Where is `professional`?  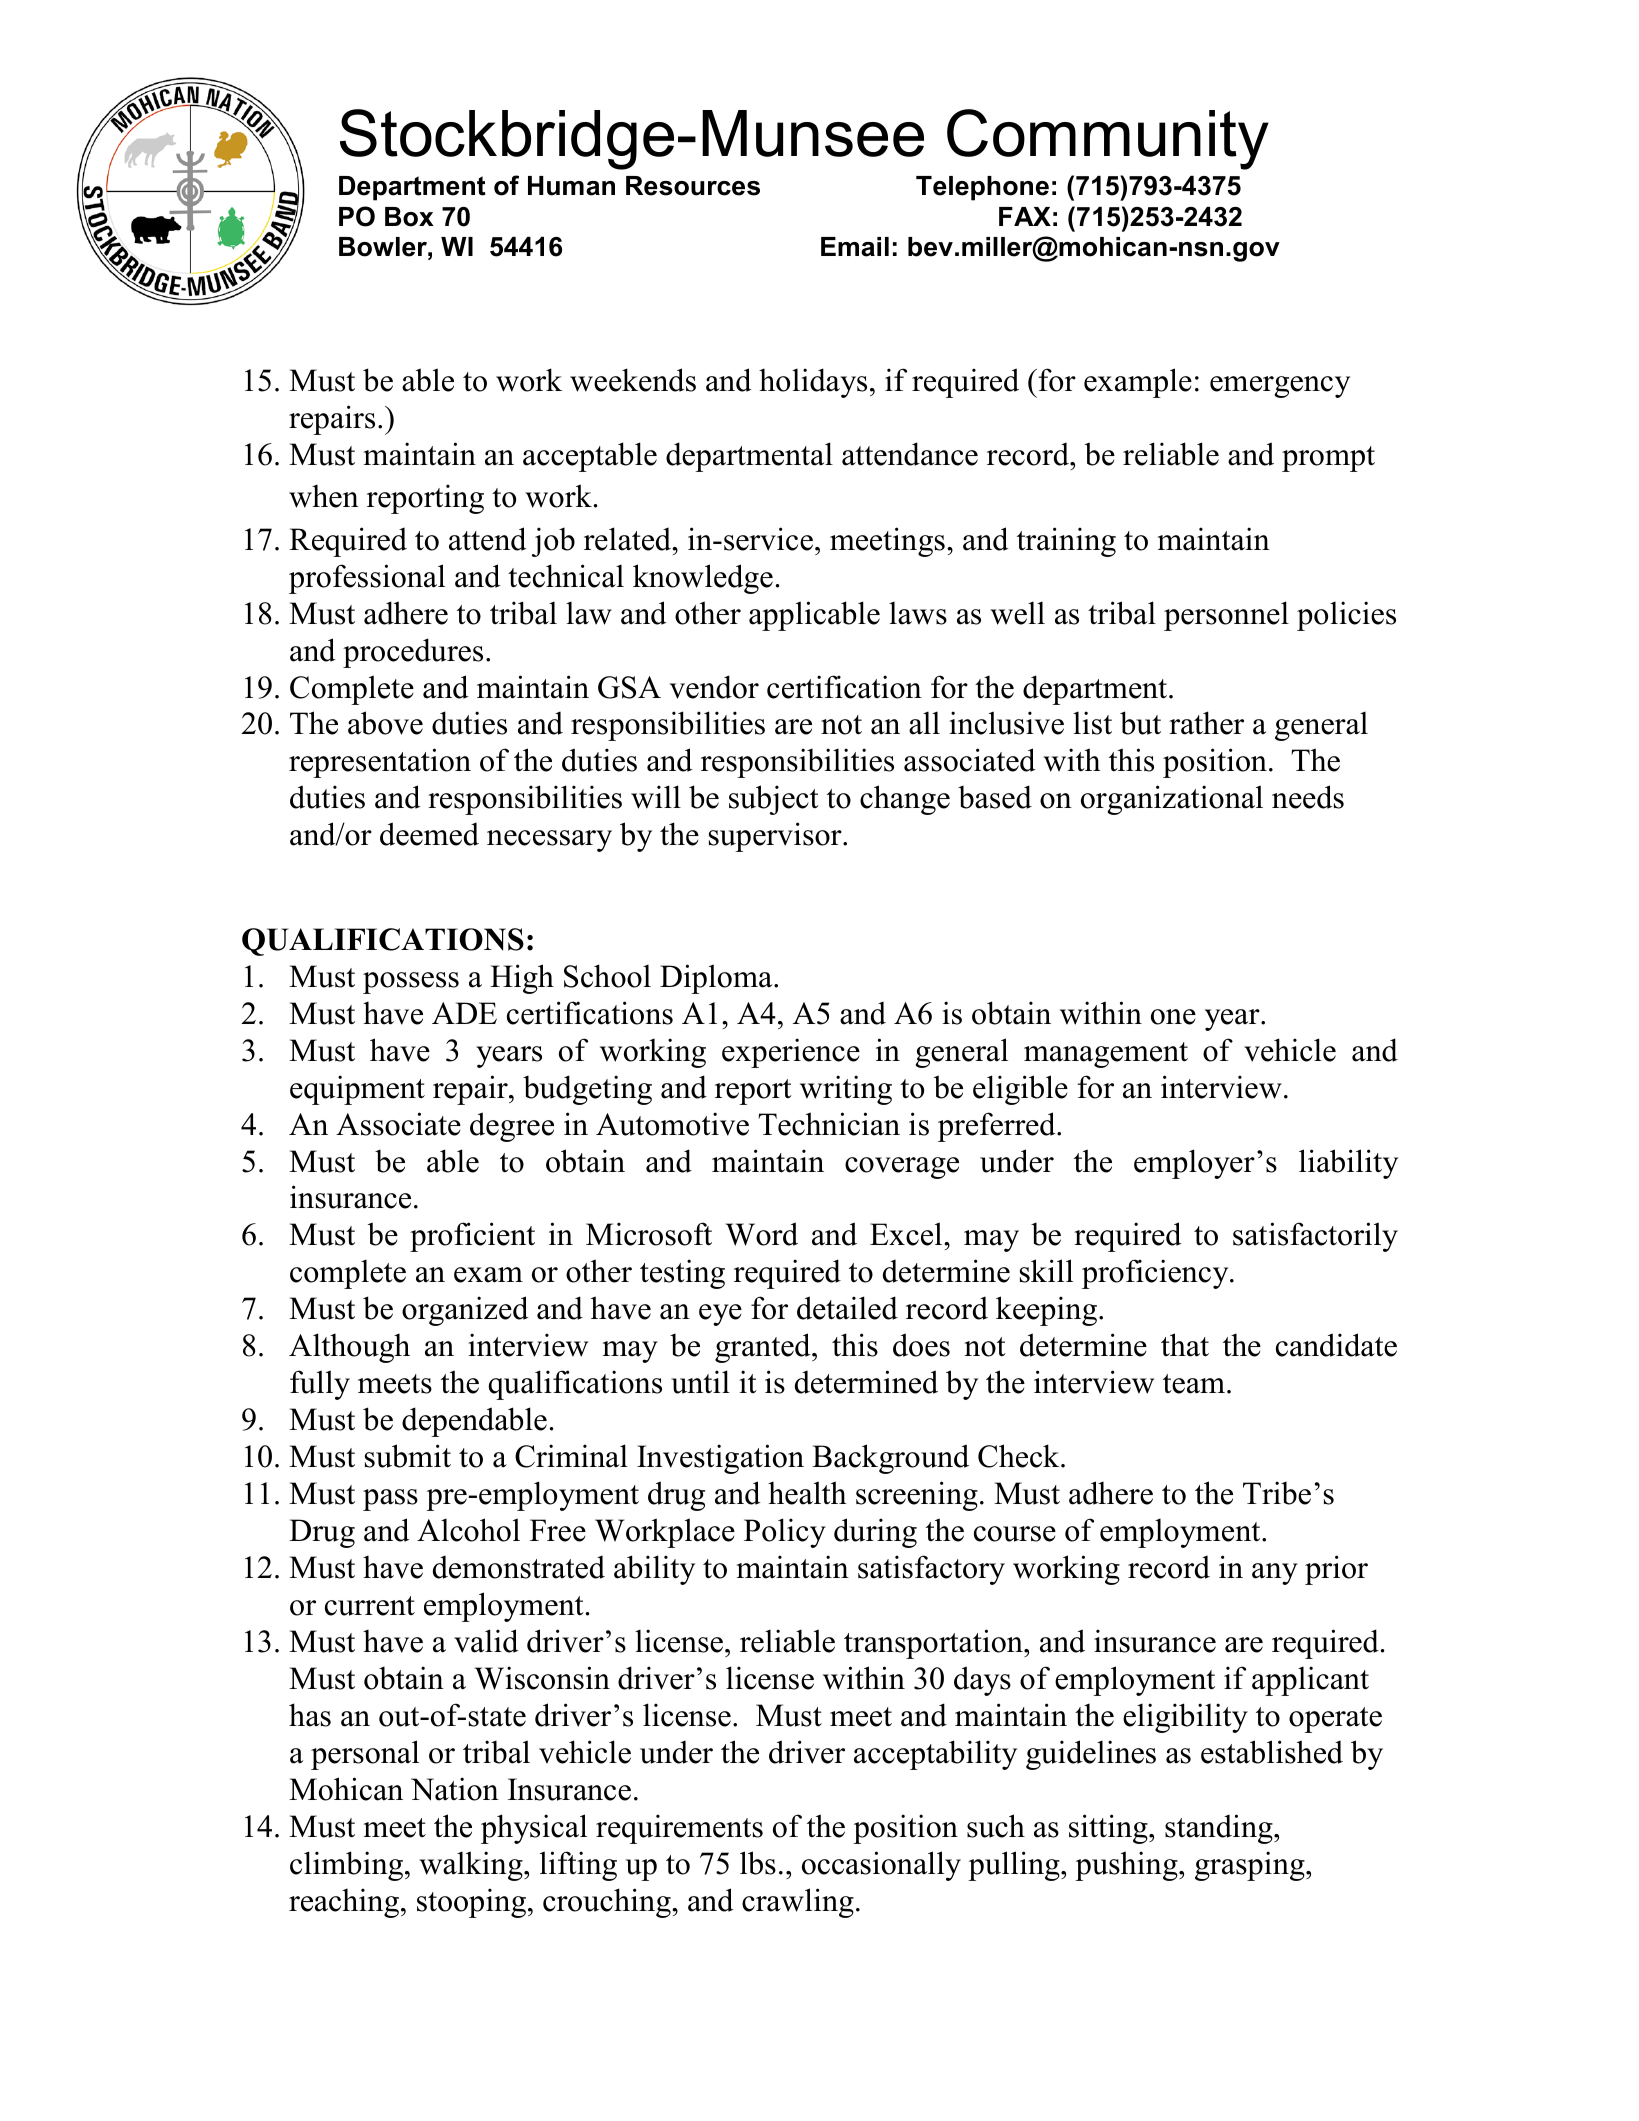 professional is located at coordinates (367, 579).
